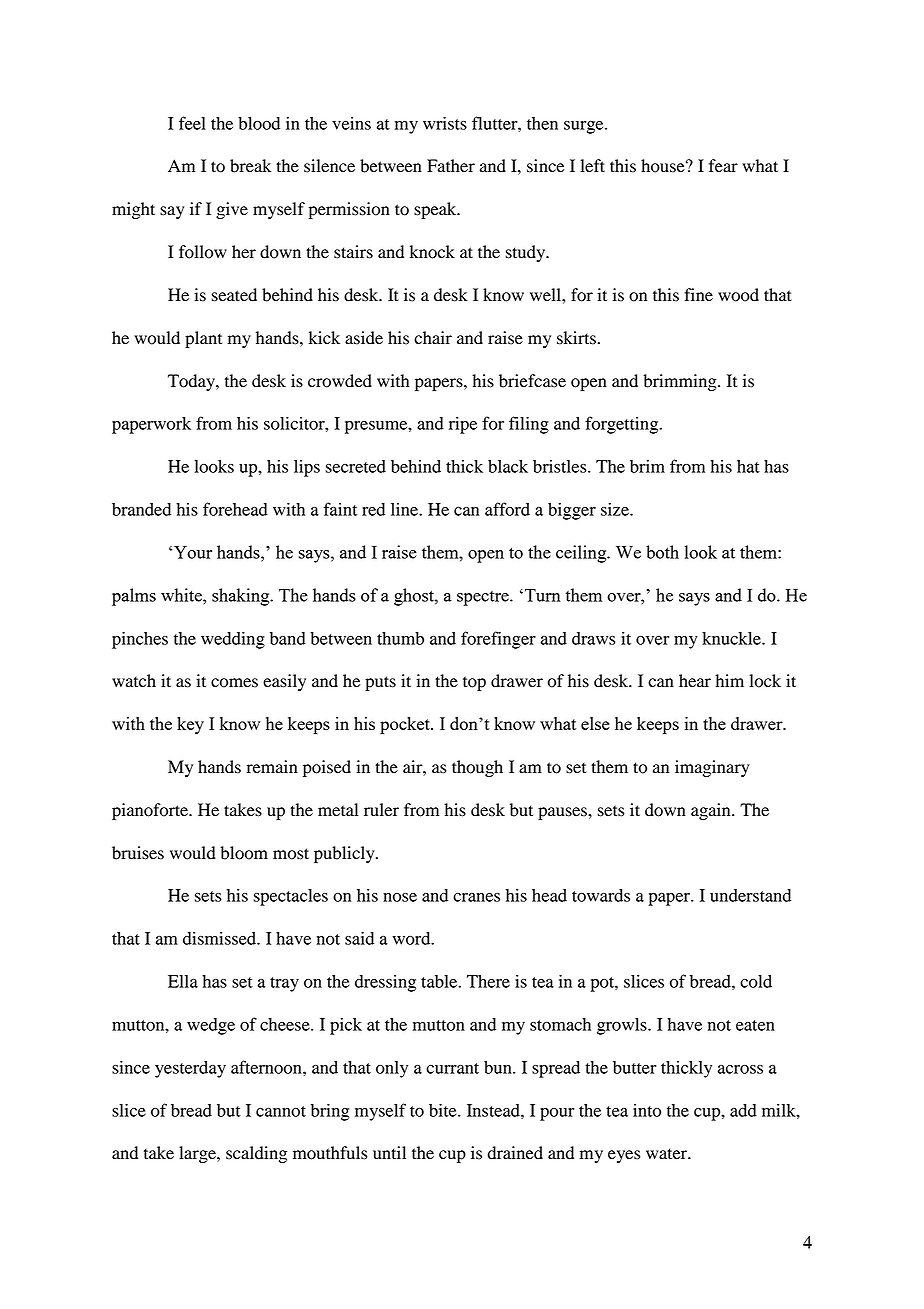 This screenshot has height=1309, width=924. I want to click on Father, so click(451, 166).
